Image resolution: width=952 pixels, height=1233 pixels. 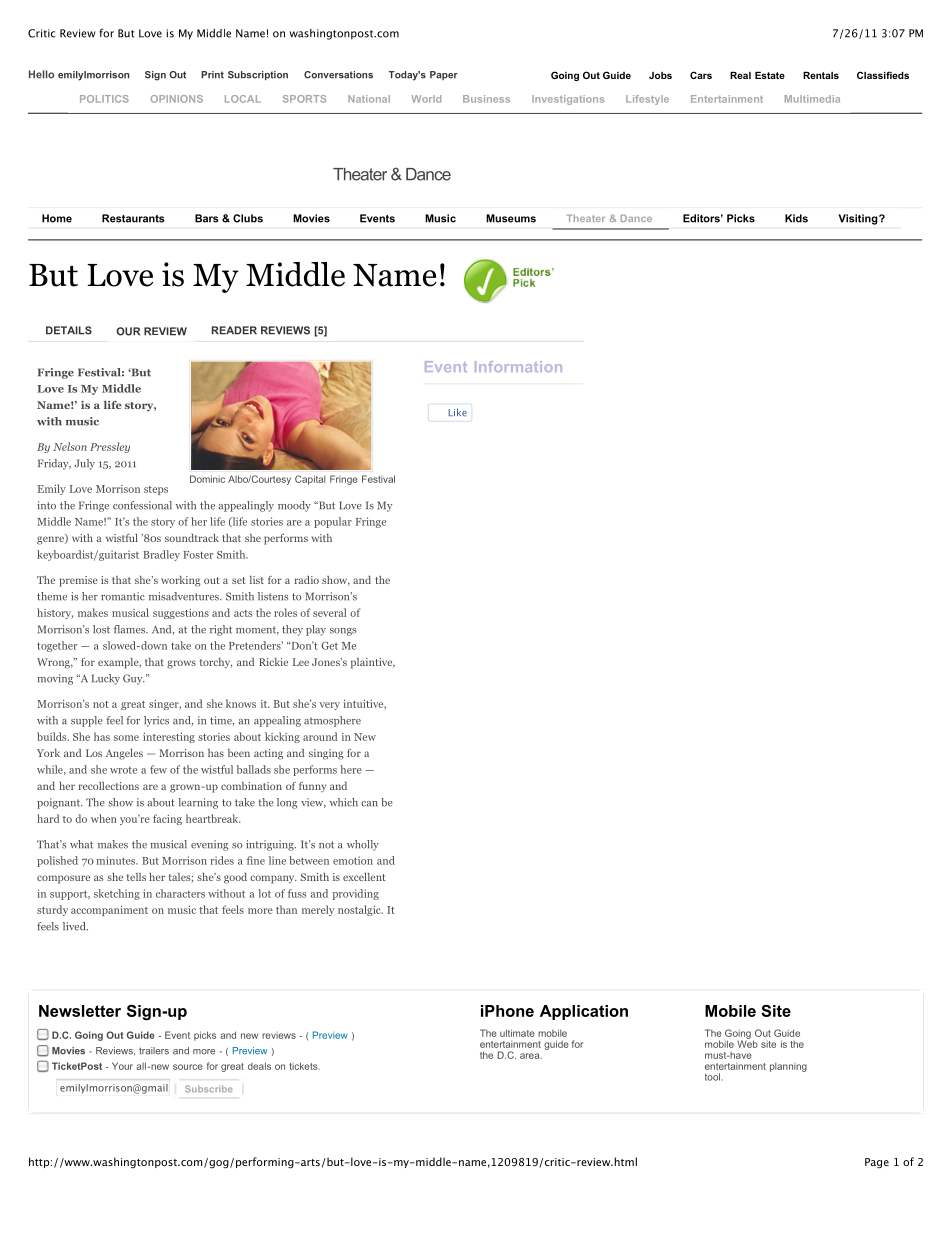 I want to click on tells, so click(x=136, y=877).
